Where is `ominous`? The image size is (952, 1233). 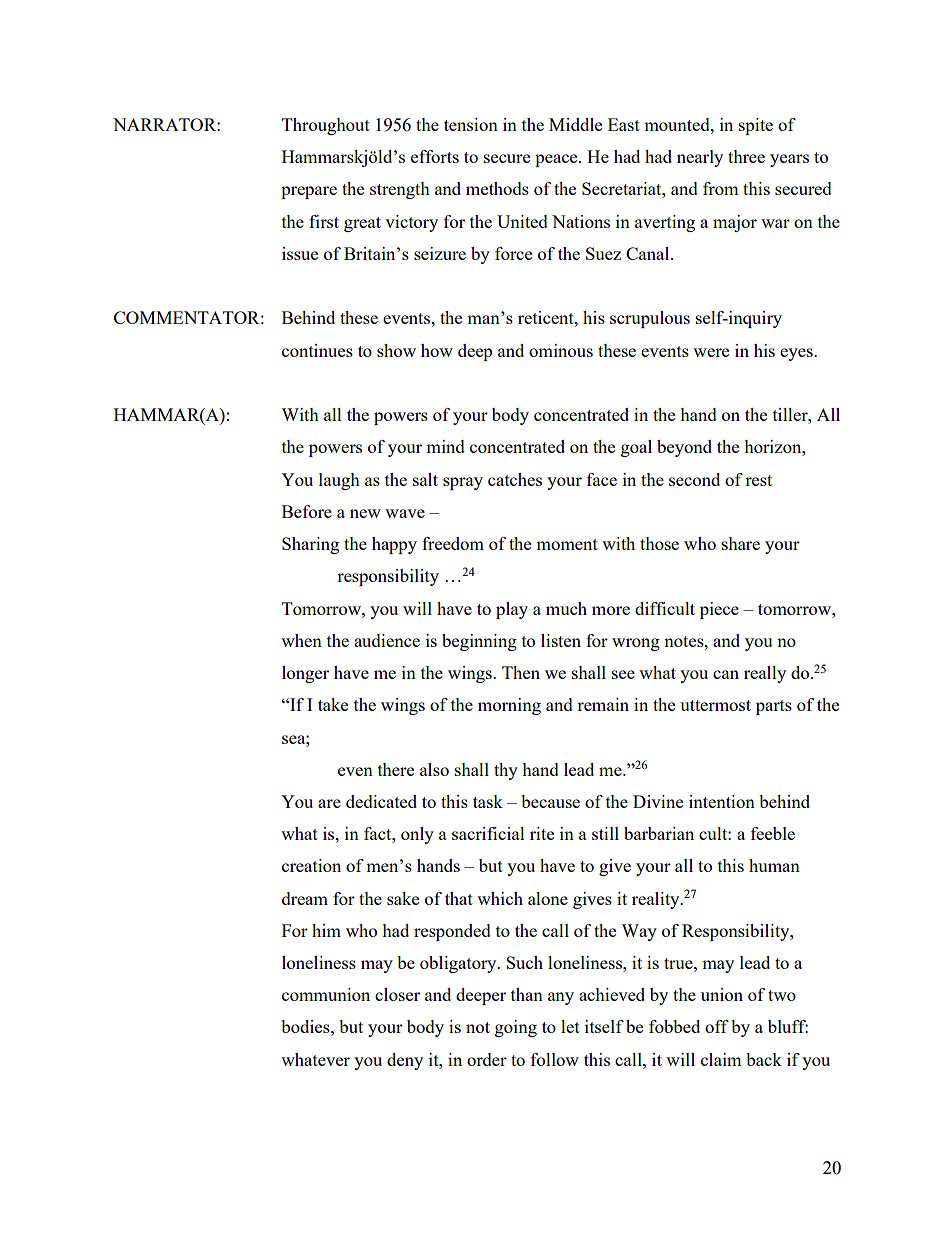
ominous is located at coordinates (561, 350).
